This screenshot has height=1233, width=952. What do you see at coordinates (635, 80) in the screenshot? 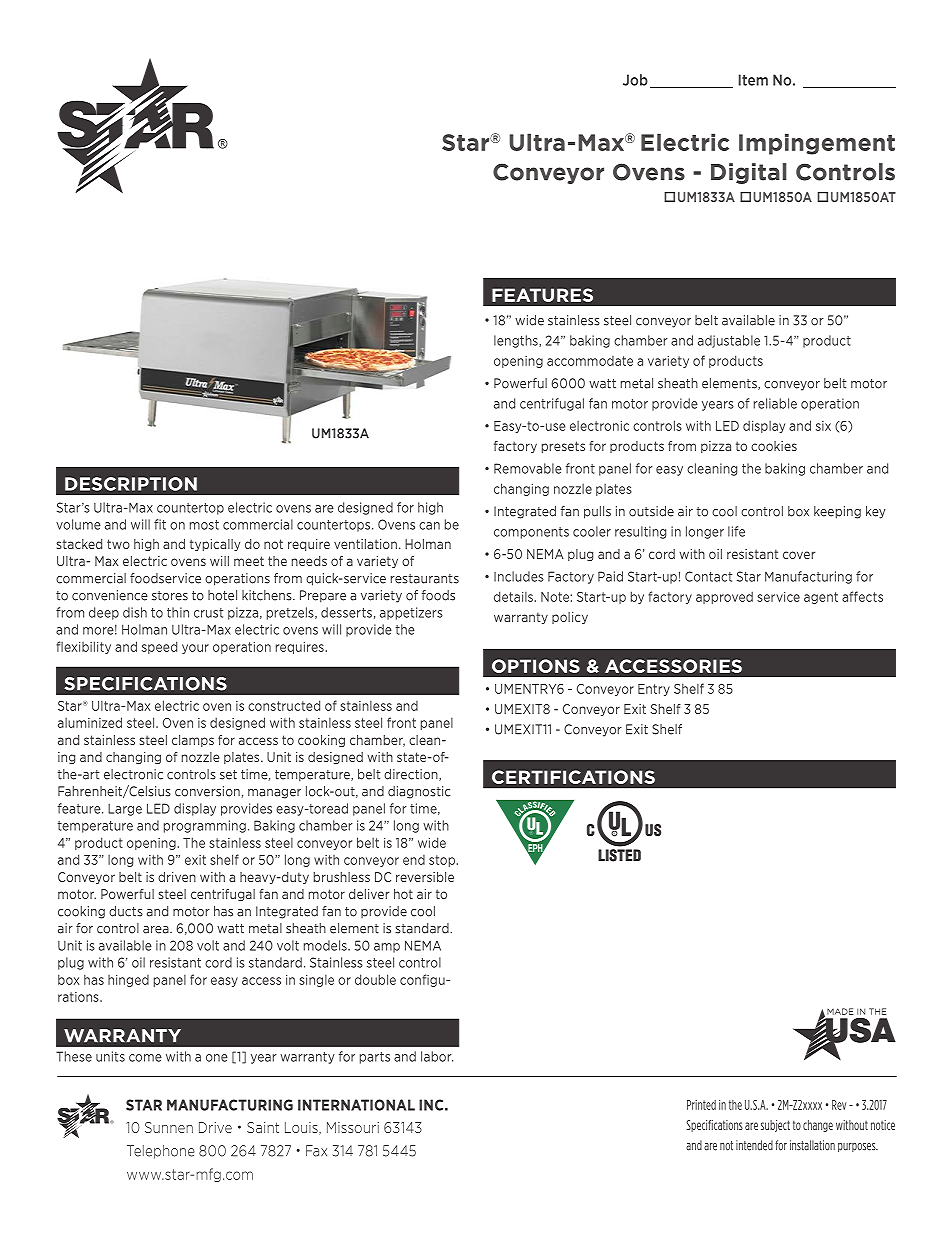
I see `Job` at bounding box center [635, 80].
